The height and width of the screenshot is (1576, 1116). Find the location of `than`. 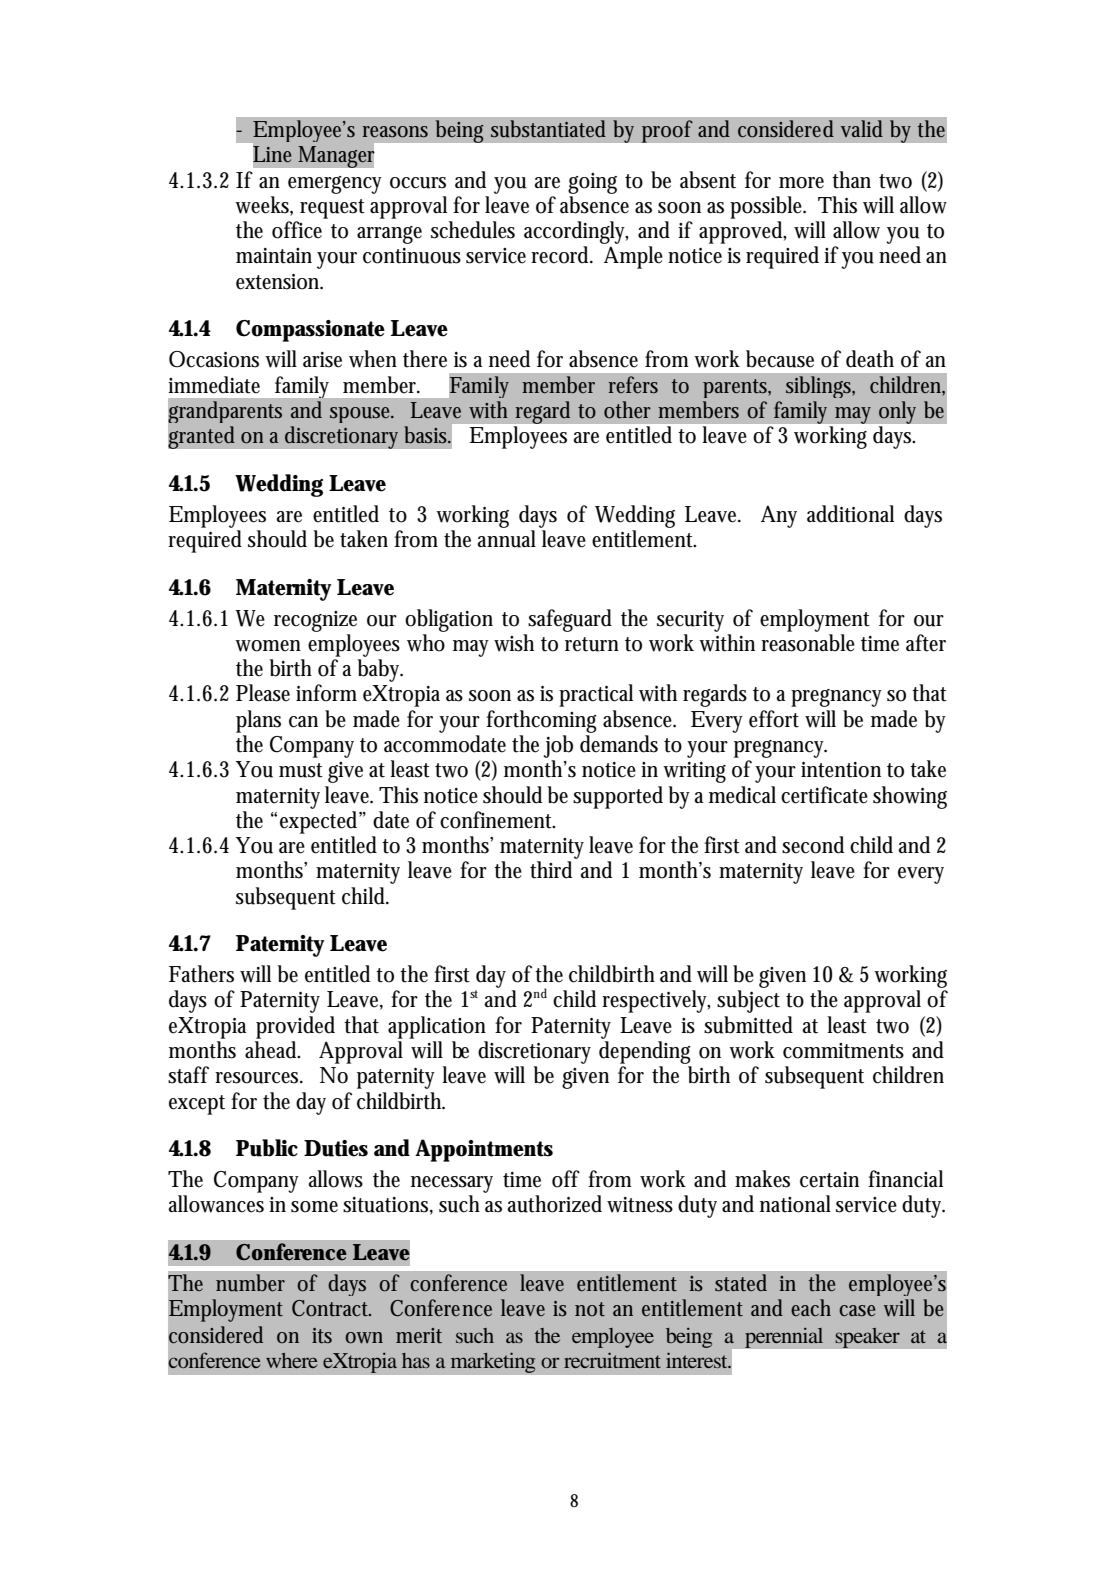

than is located at coordinates (851, 180).
